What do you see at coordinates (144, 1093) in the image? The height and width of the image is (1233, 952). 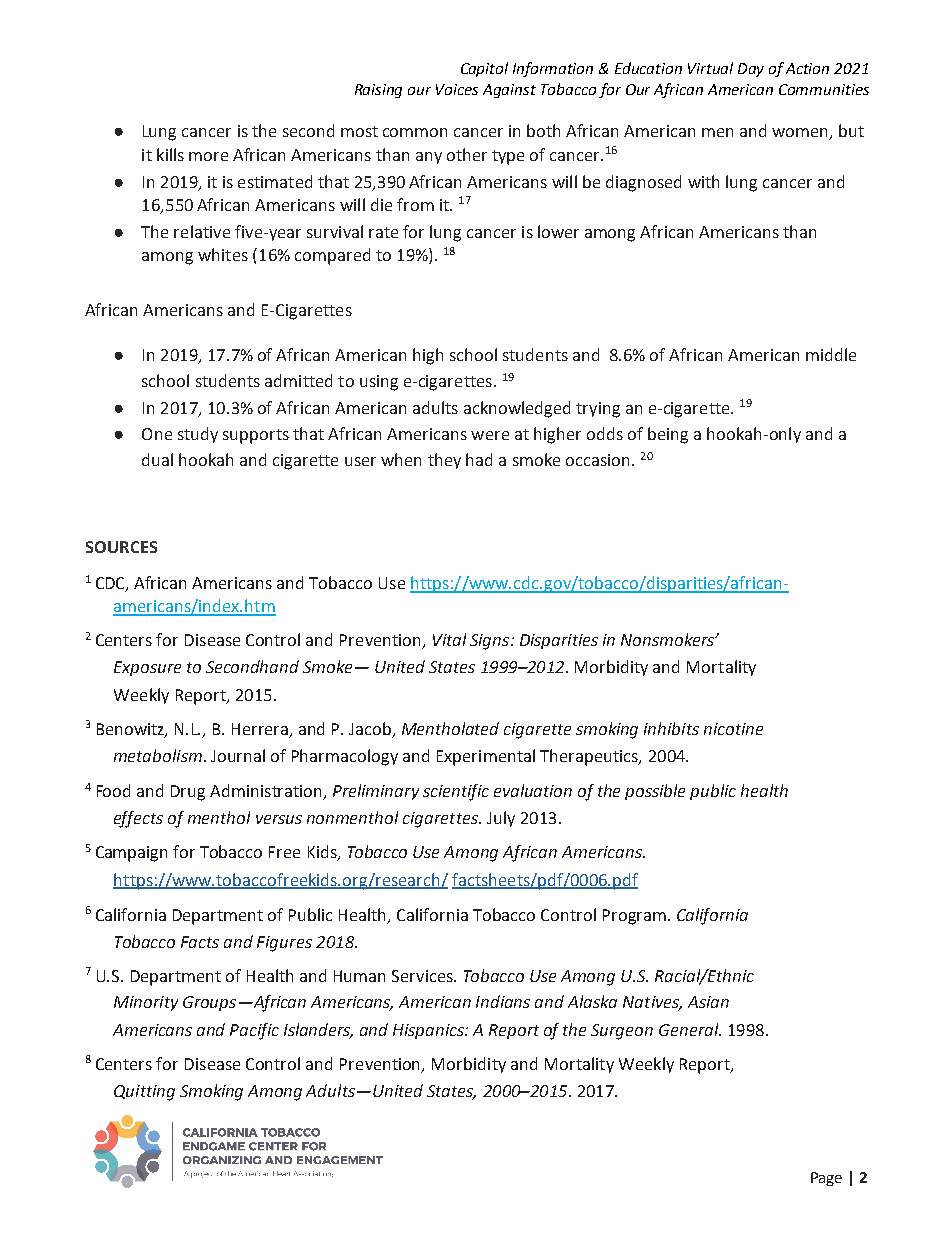 I see `Quitting` at bounding box center [144, 1093].
